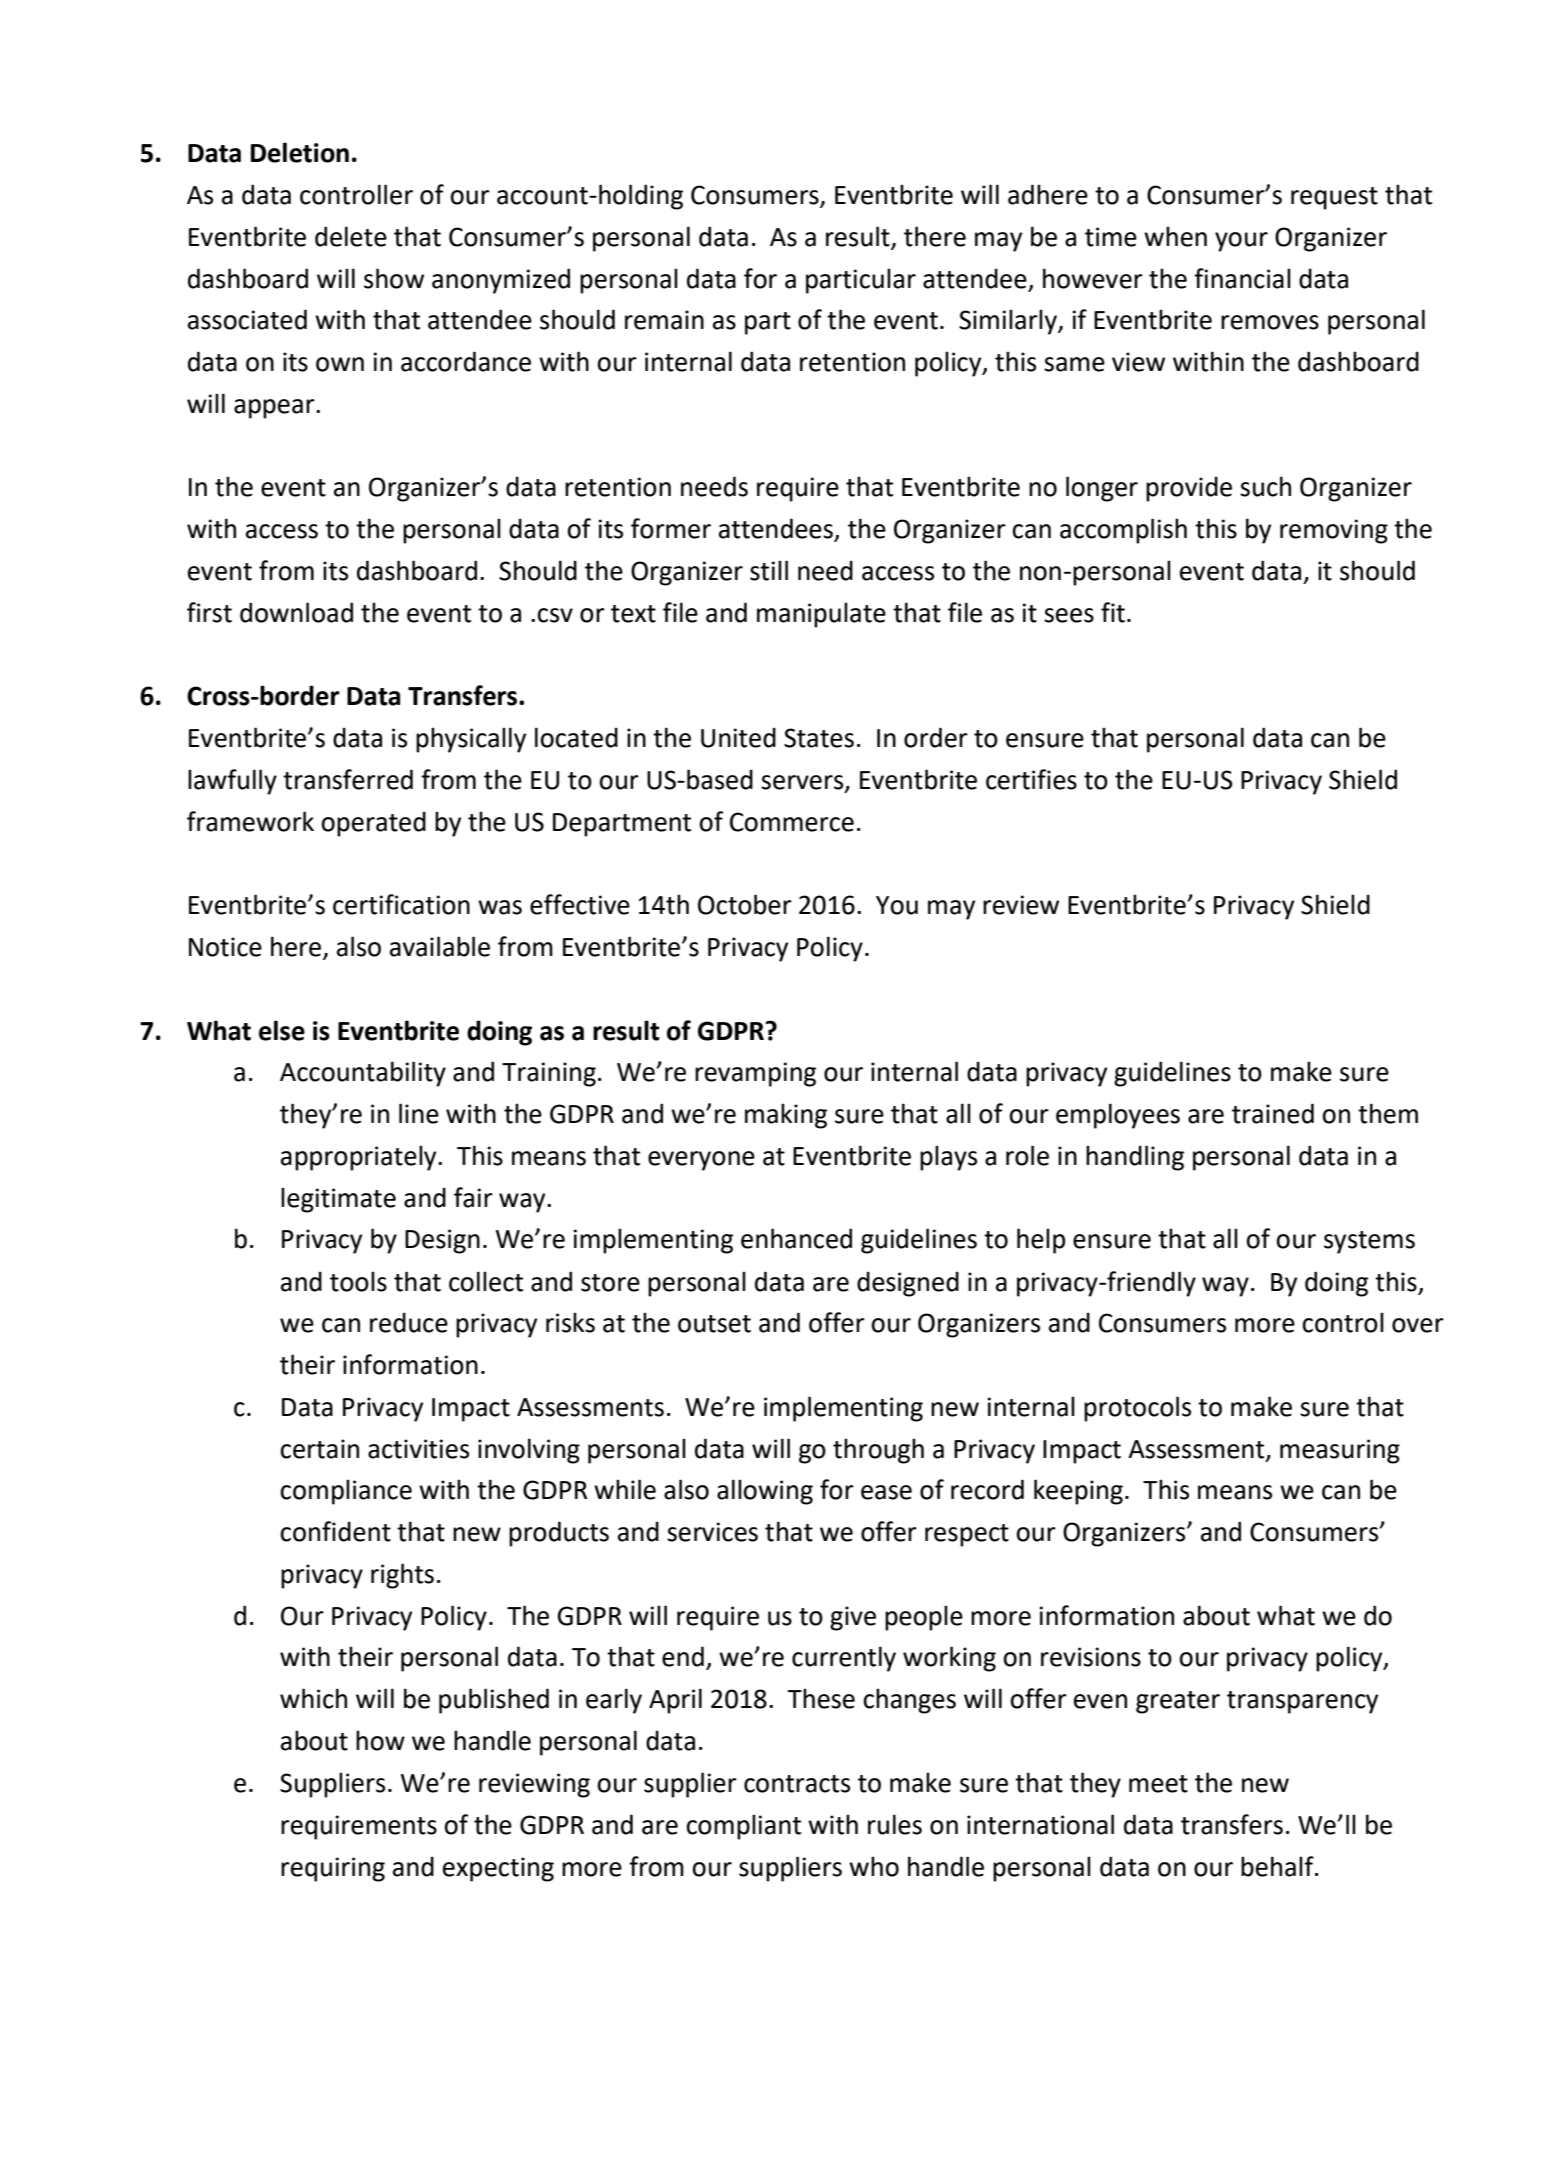 The image size is (1543, 2183). I want to click on requiring, so click(333, 1869).
